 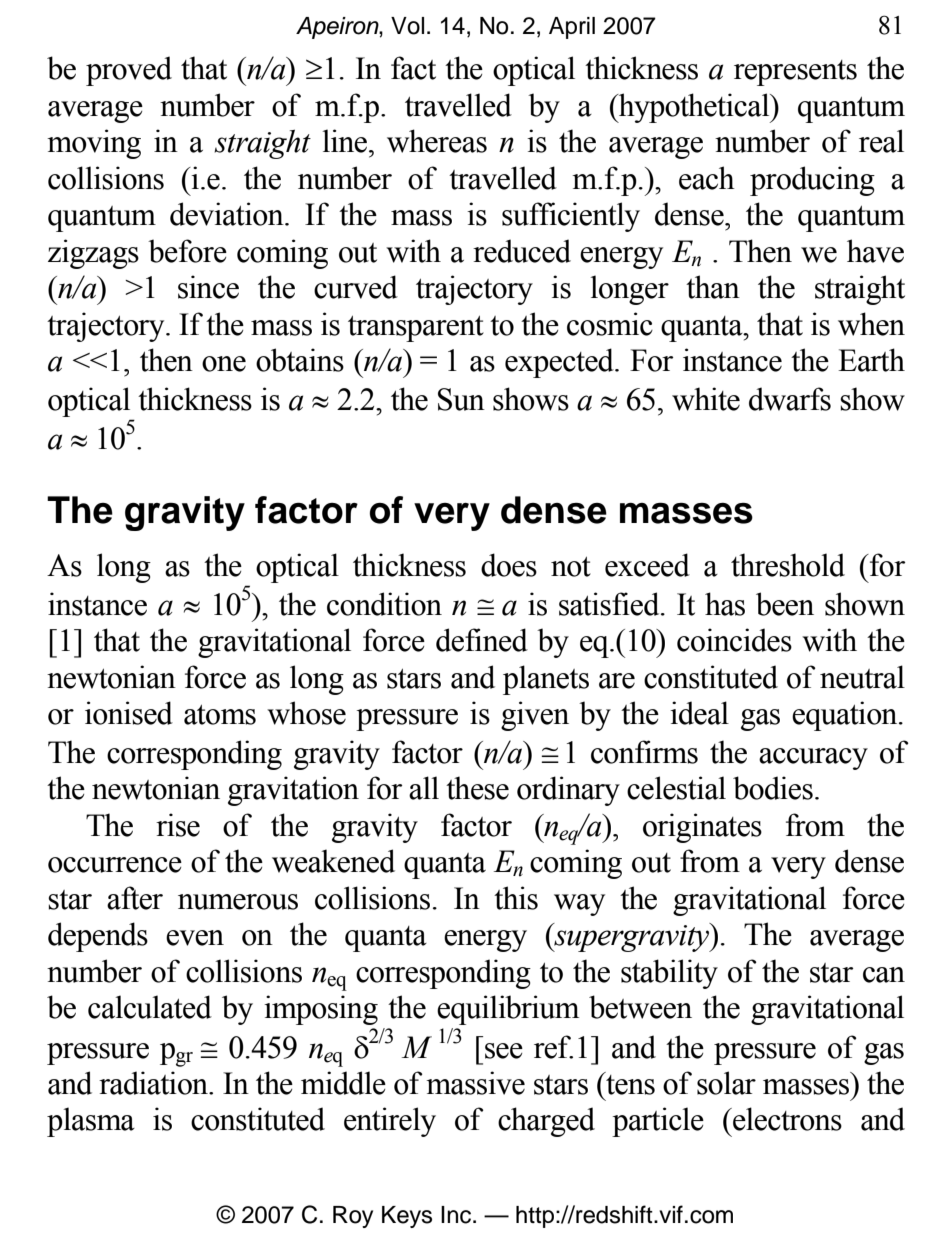 I want to click on these, so click(x=477, y=788).
